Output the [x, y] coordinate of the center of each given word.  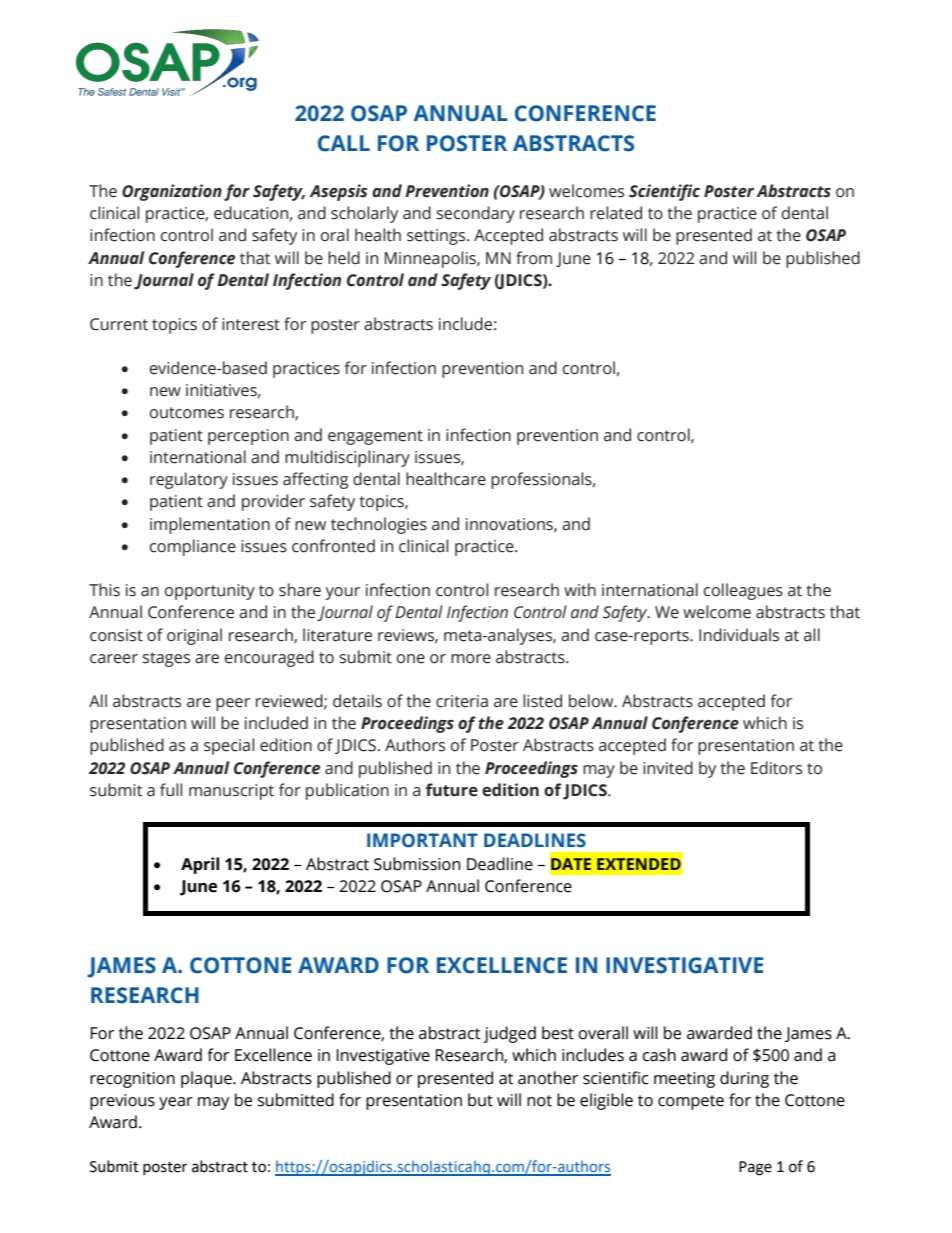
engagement [375, 437]
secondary [475, 214]
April [200, 865]
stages [166, 659]
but [480, 1100]
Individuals [739, 635]
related [616, 213]
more [471, 659]
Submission [417, 864]
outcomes [187, 413]
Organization [172, 192]
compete [691, 1102]
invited [668, 768]
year [176, 1103]
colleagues [743, 591]
